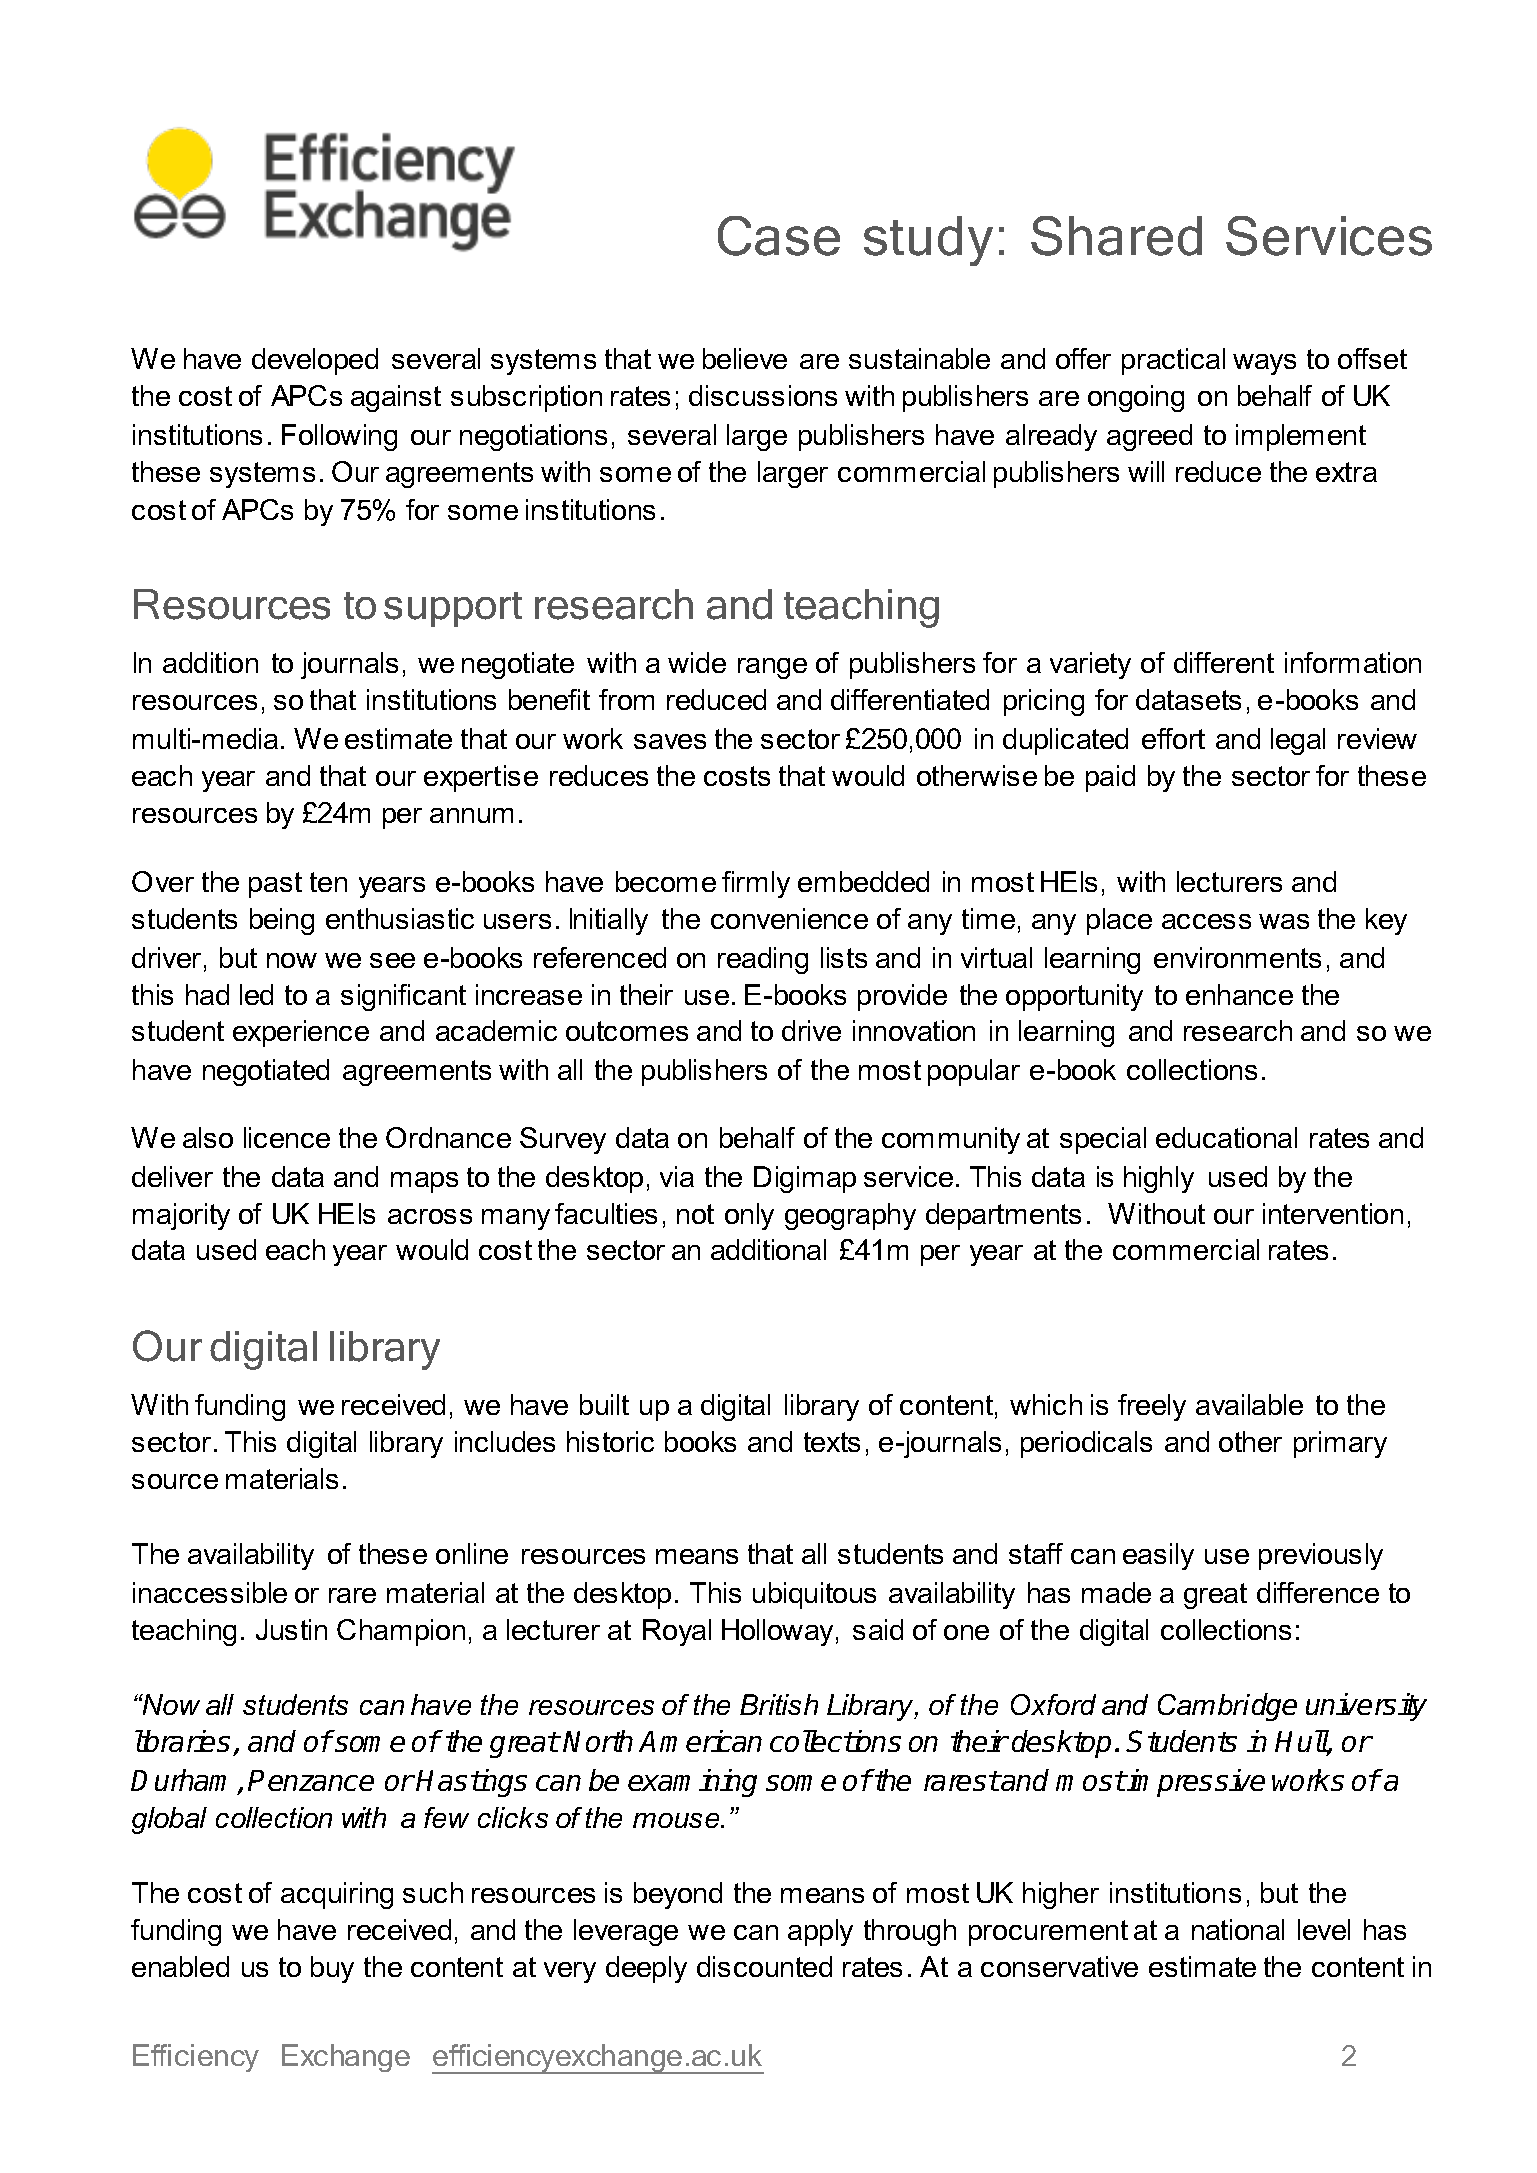  I want to click on ways, so click(1264, 364).
